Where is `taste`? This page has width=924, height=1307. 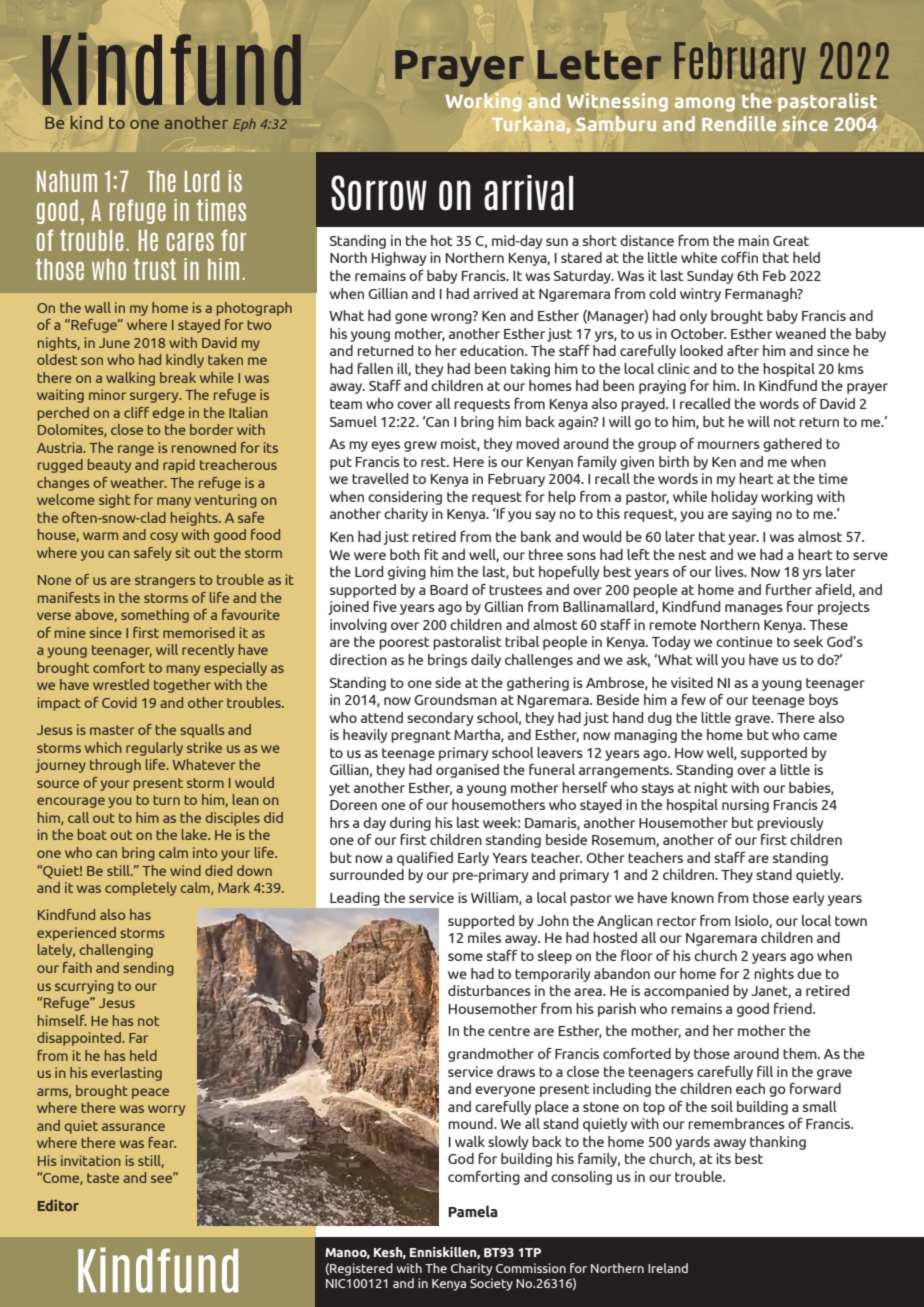
taste is located at coordinates (103, 1178).
